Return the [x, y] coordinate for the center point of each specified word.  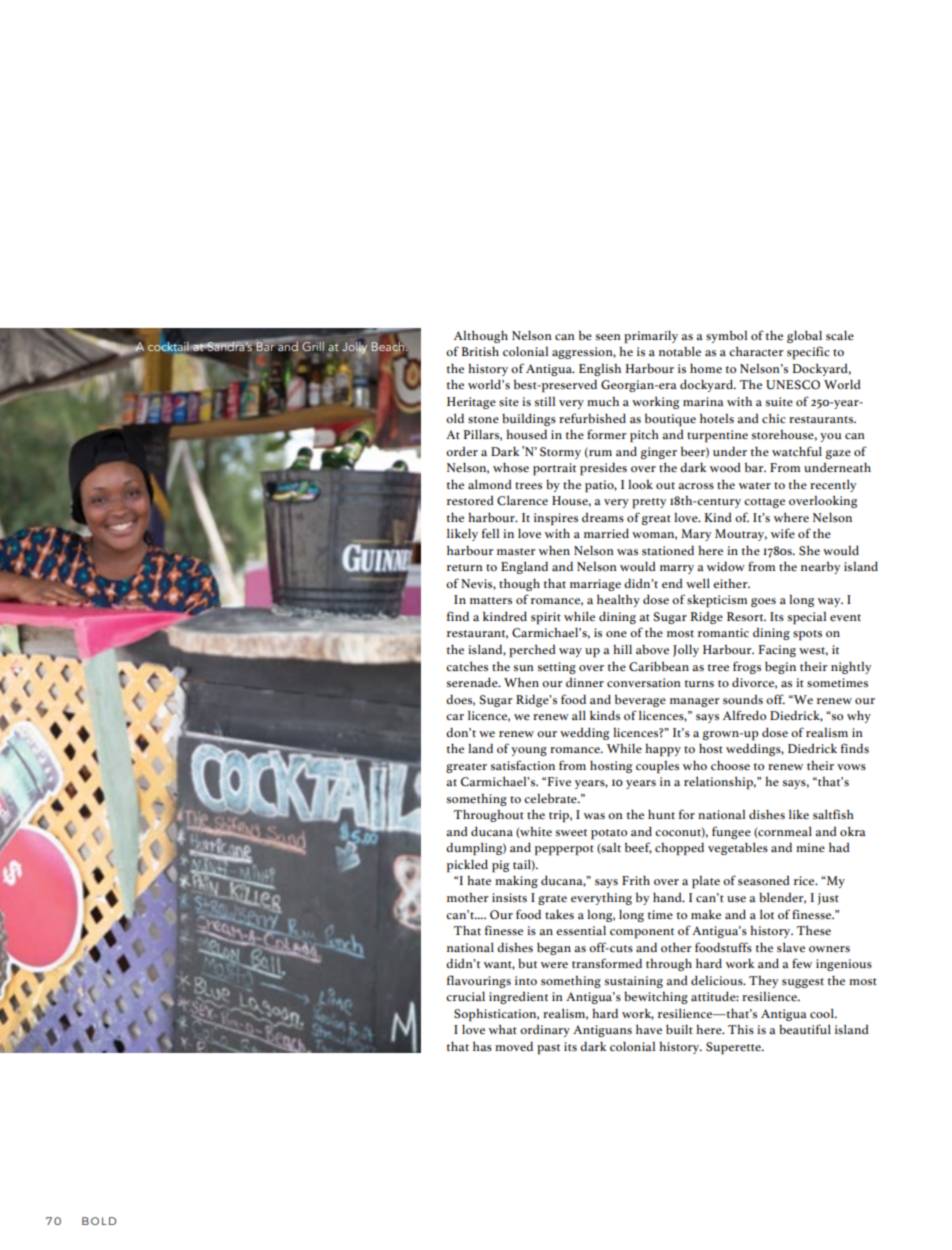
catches [467, 666]
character [756, 351]
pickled [467, 866]
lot [767, 914]
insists [509, 898]
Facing [777, 651]
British [480, 351]
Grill [313, 347]
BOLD [99, 1221]
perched [532, 650]
